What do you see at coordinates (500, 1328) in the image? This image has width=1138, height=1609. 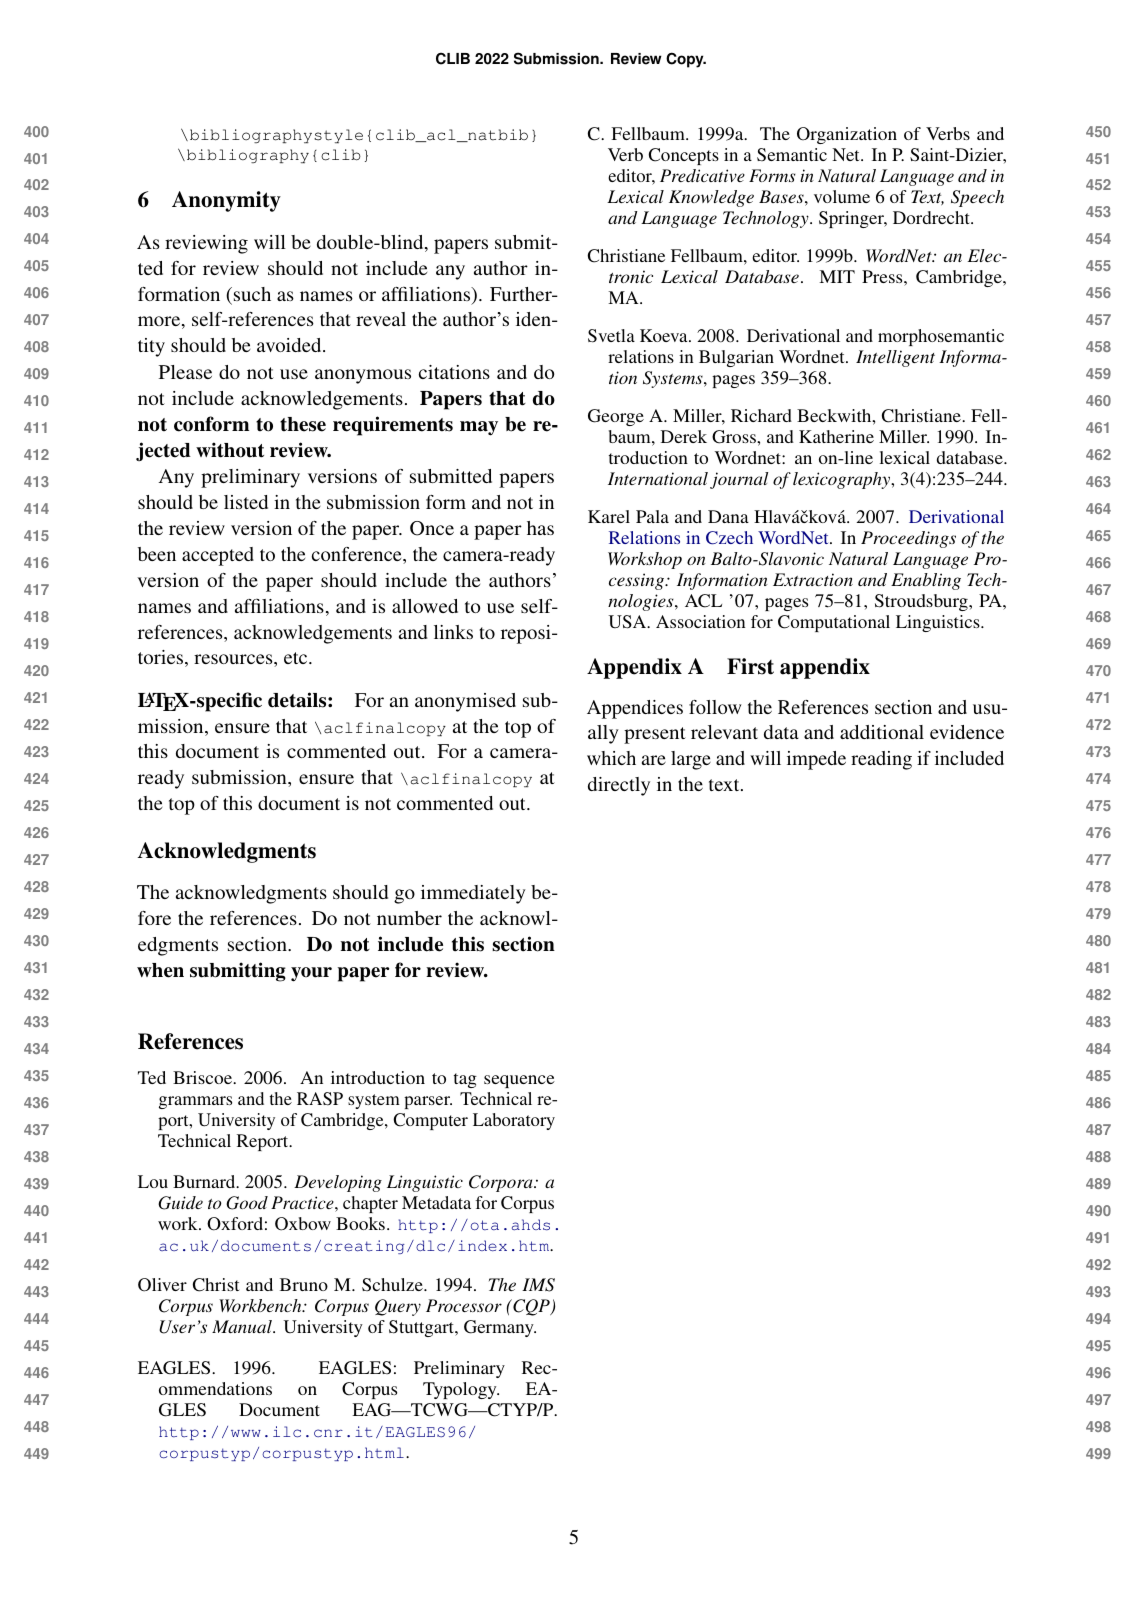 I see `Germany` at bounding box center [500, 1328].
